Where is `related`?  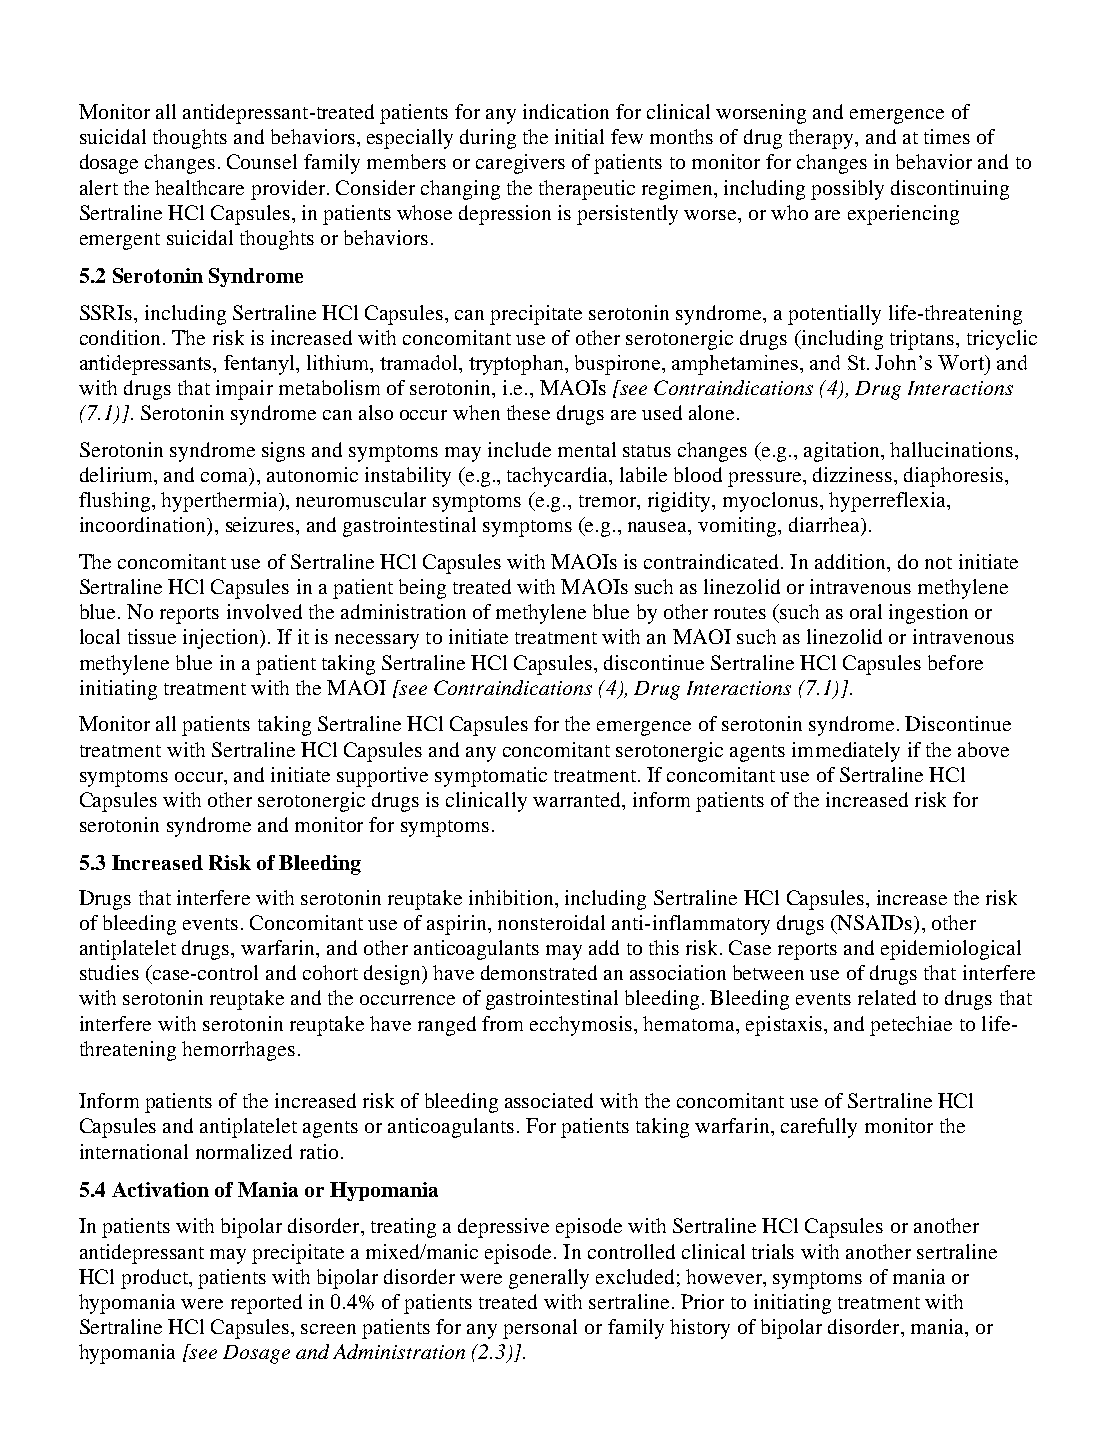 related is located at coordinates (887, 997).
